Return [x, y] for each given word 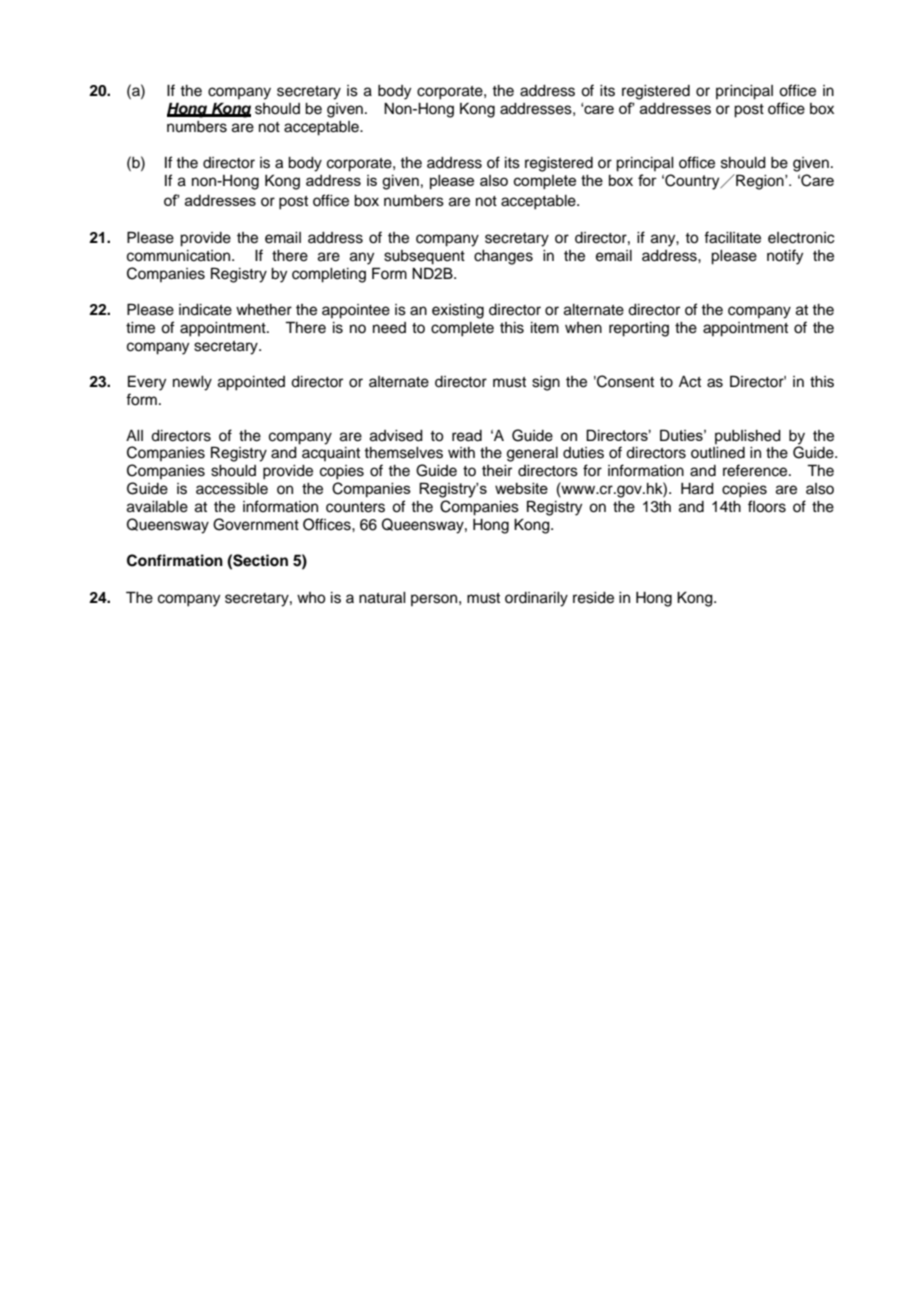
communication [180, 256]
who [311, 598]
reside [593, 598]
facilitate [732, 237]
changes [503, 257]
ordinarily [536, 599]
